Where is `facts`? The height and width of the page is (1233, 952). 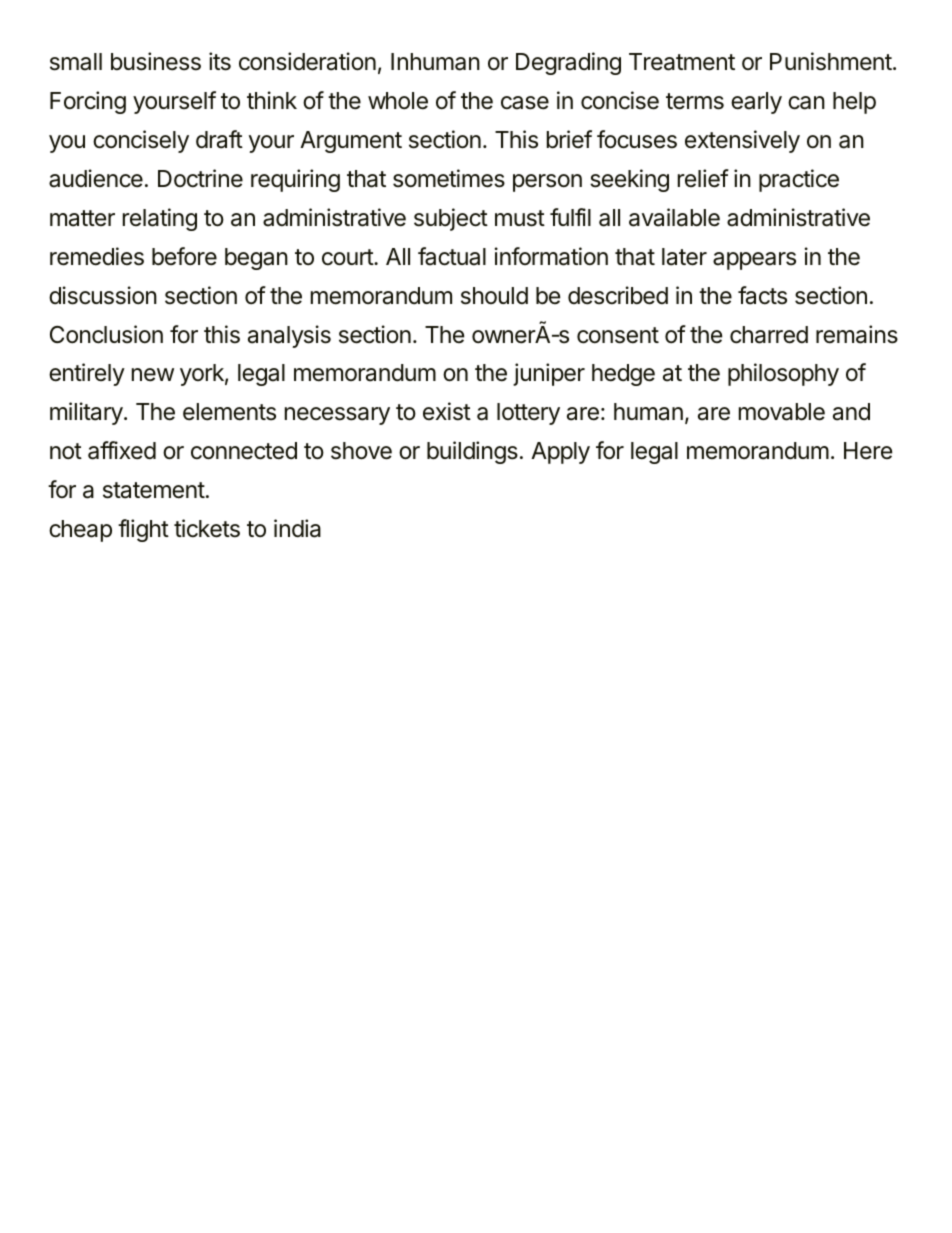
facts is located at coordinates (762, 295).
